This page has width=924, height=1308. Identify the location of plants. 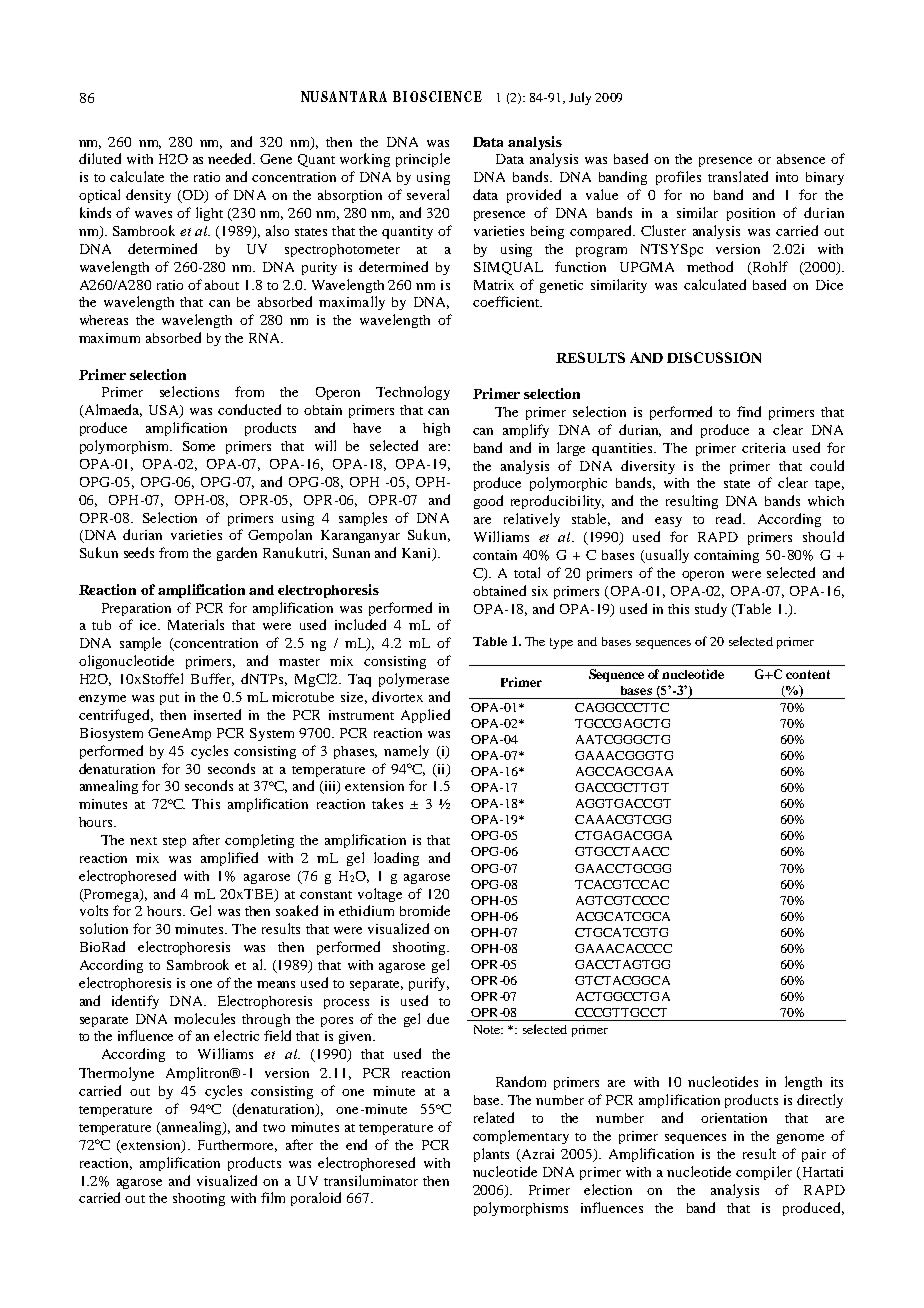
(491, 1155).
